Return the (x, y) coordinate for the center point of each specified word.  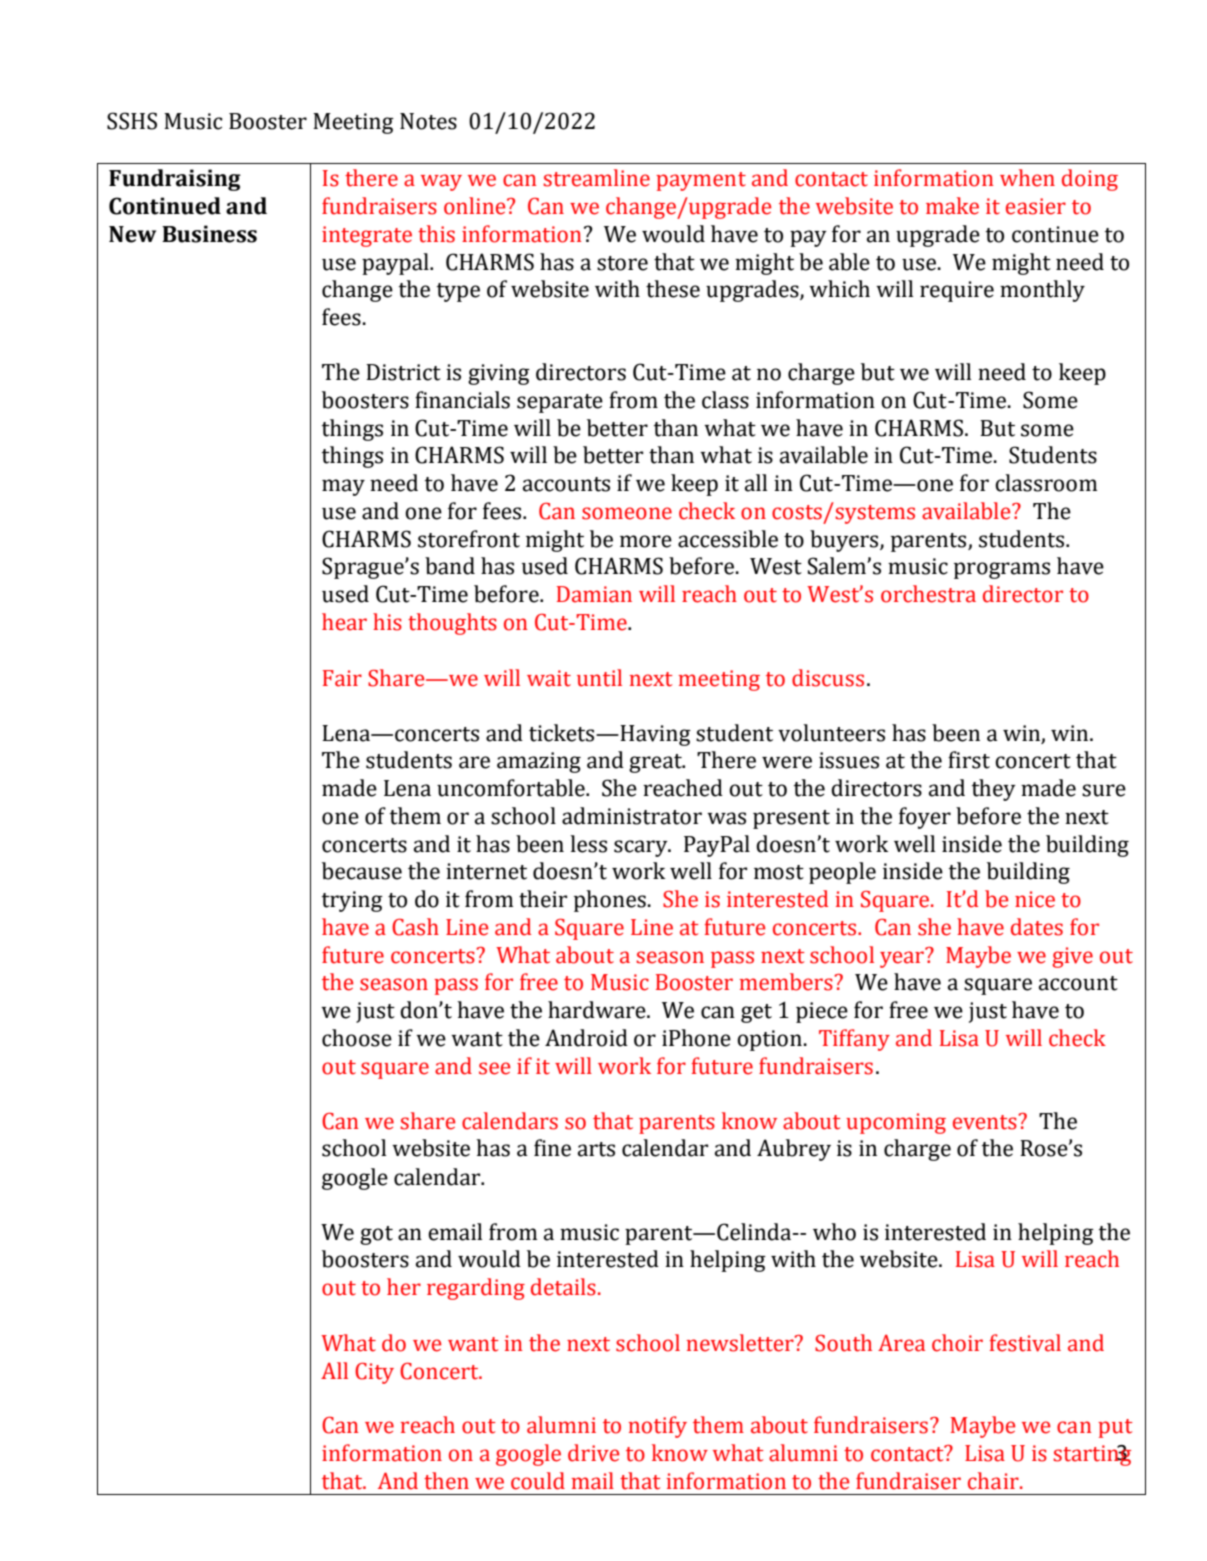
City (374, 1373)
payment (701, 181)
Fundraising (175, 180)
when (1027, 178)
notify (658, 1427)
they (994, 790)
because (362, 871)
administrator (632, 816)
